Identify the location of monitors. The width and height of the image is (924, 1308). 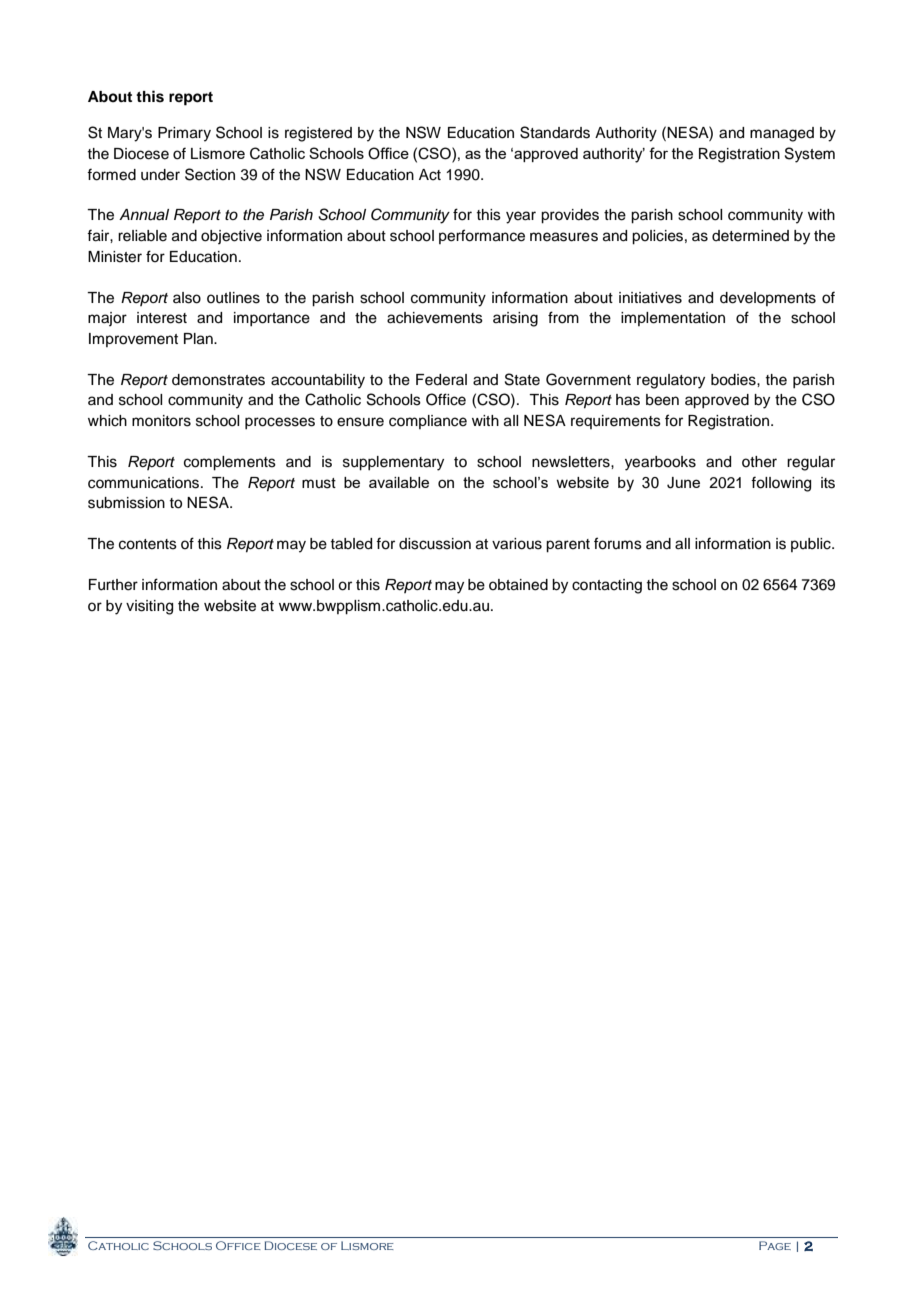
(161, 421).
